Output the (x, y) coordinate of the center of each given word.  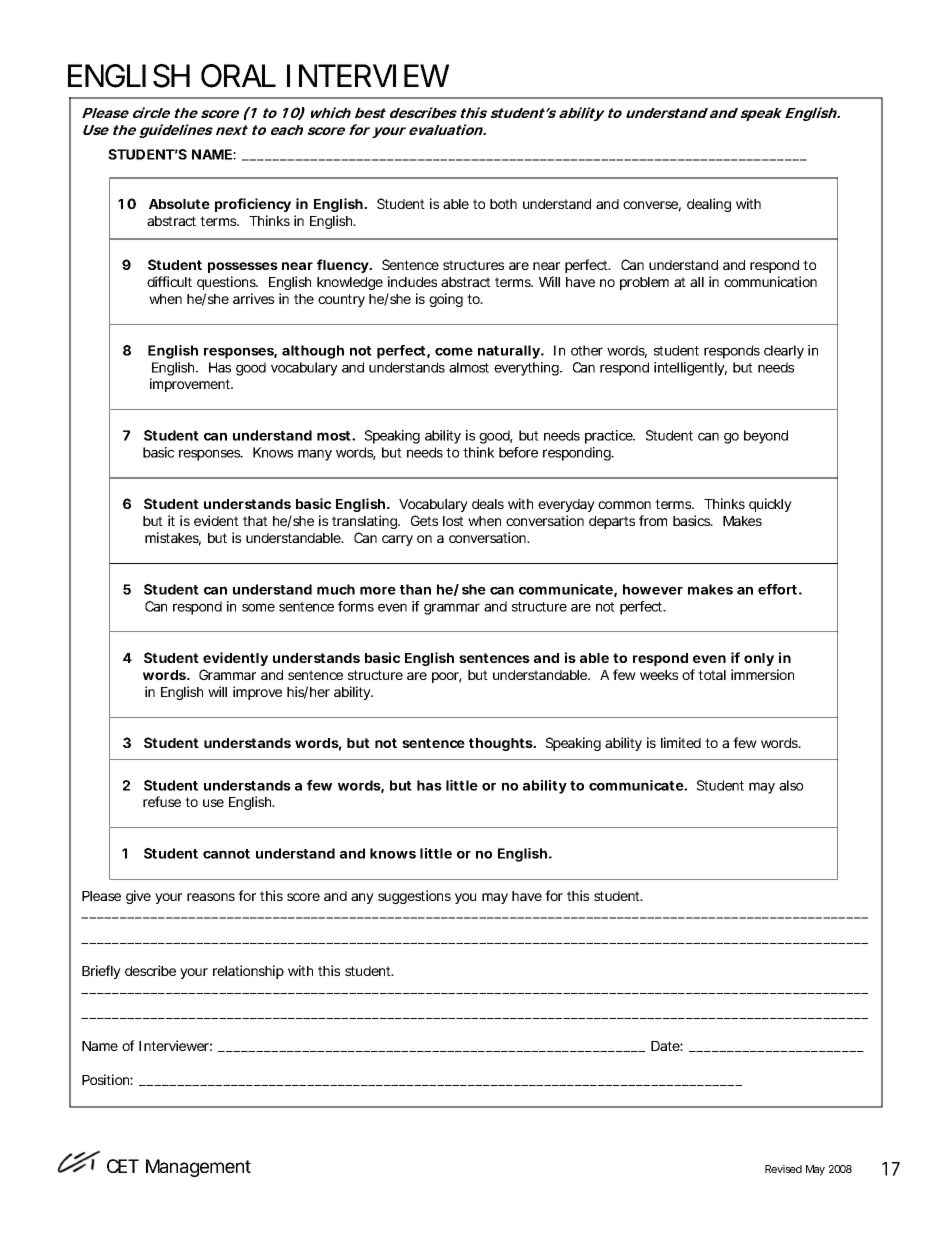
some (258, 607)
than (415, 589)
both (503, 204)
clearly (784, 352)
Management (198, 1168)
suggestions (414, 897)
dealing (709, 205)
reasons (211, 897)
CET (122, 1166)
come (454, 351)
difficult (169, 281)
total (712, 675)
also (791, 785)
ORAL (238, 76)
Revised (783, 1169)
